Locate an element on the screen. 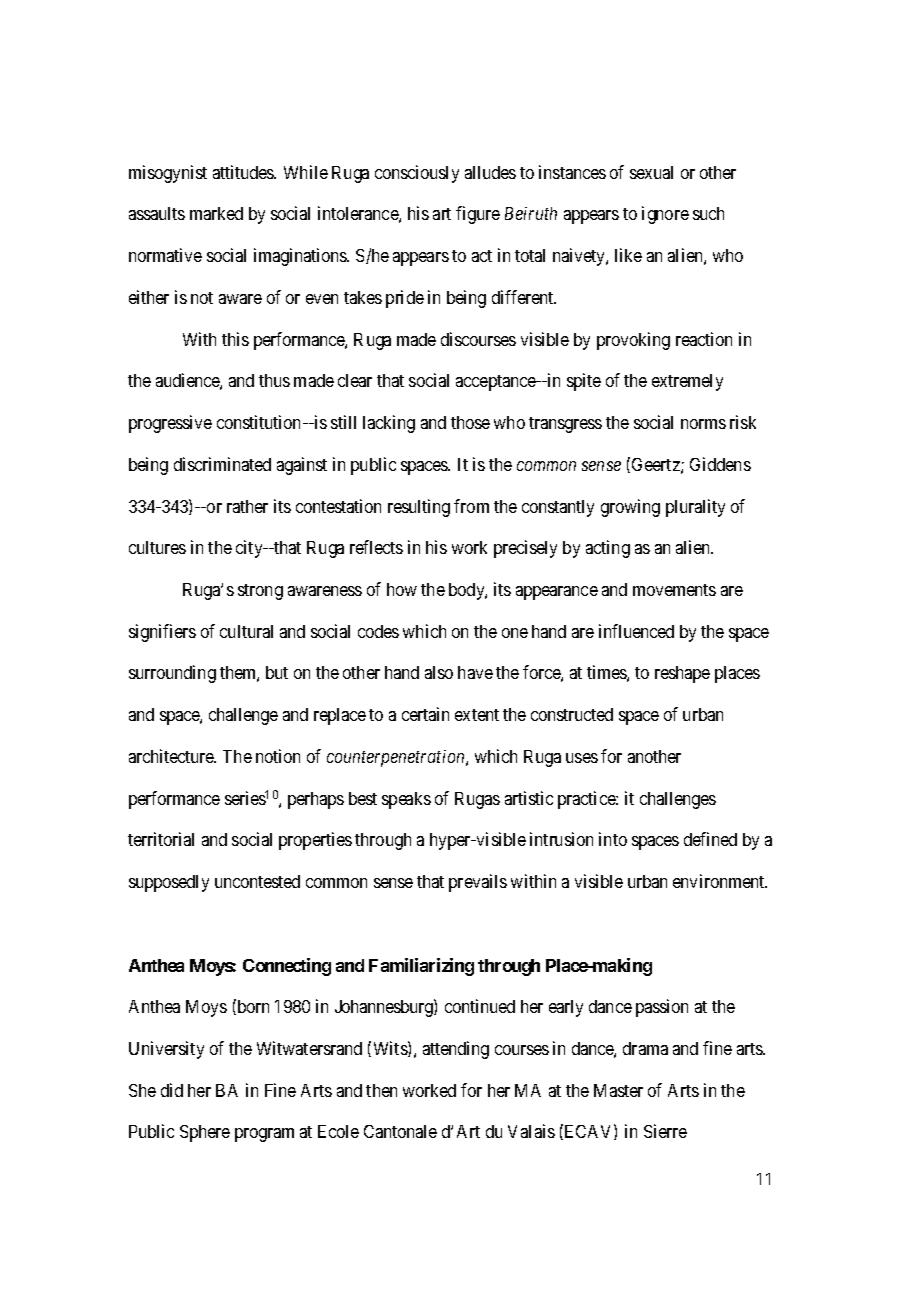 Image resolution: width=924 pixels, height=1308 pixels. resulting is located at coordinates (419, 508).
